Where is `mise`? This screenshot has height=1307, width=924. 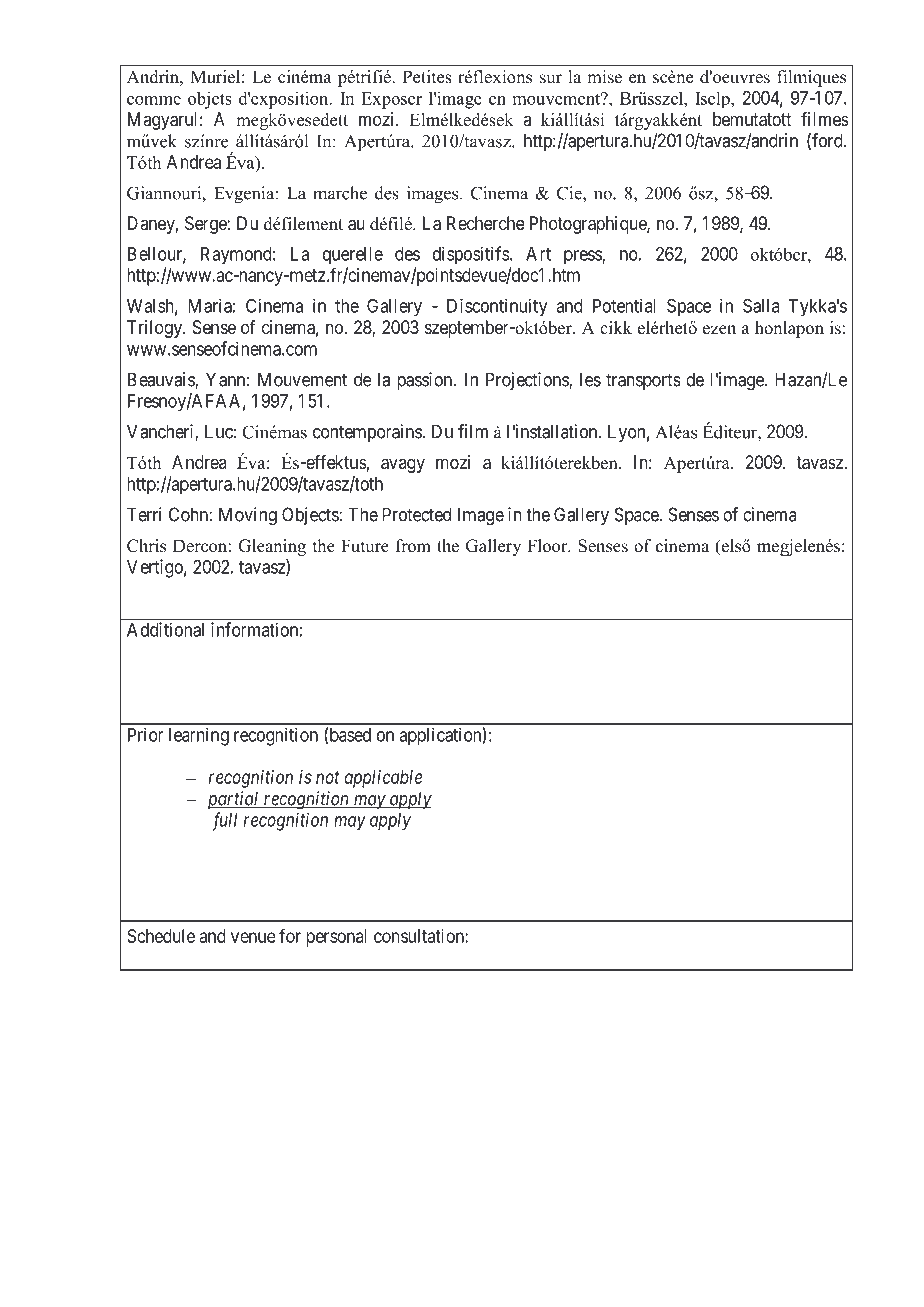
mise is located at coordinates (605, 76).
